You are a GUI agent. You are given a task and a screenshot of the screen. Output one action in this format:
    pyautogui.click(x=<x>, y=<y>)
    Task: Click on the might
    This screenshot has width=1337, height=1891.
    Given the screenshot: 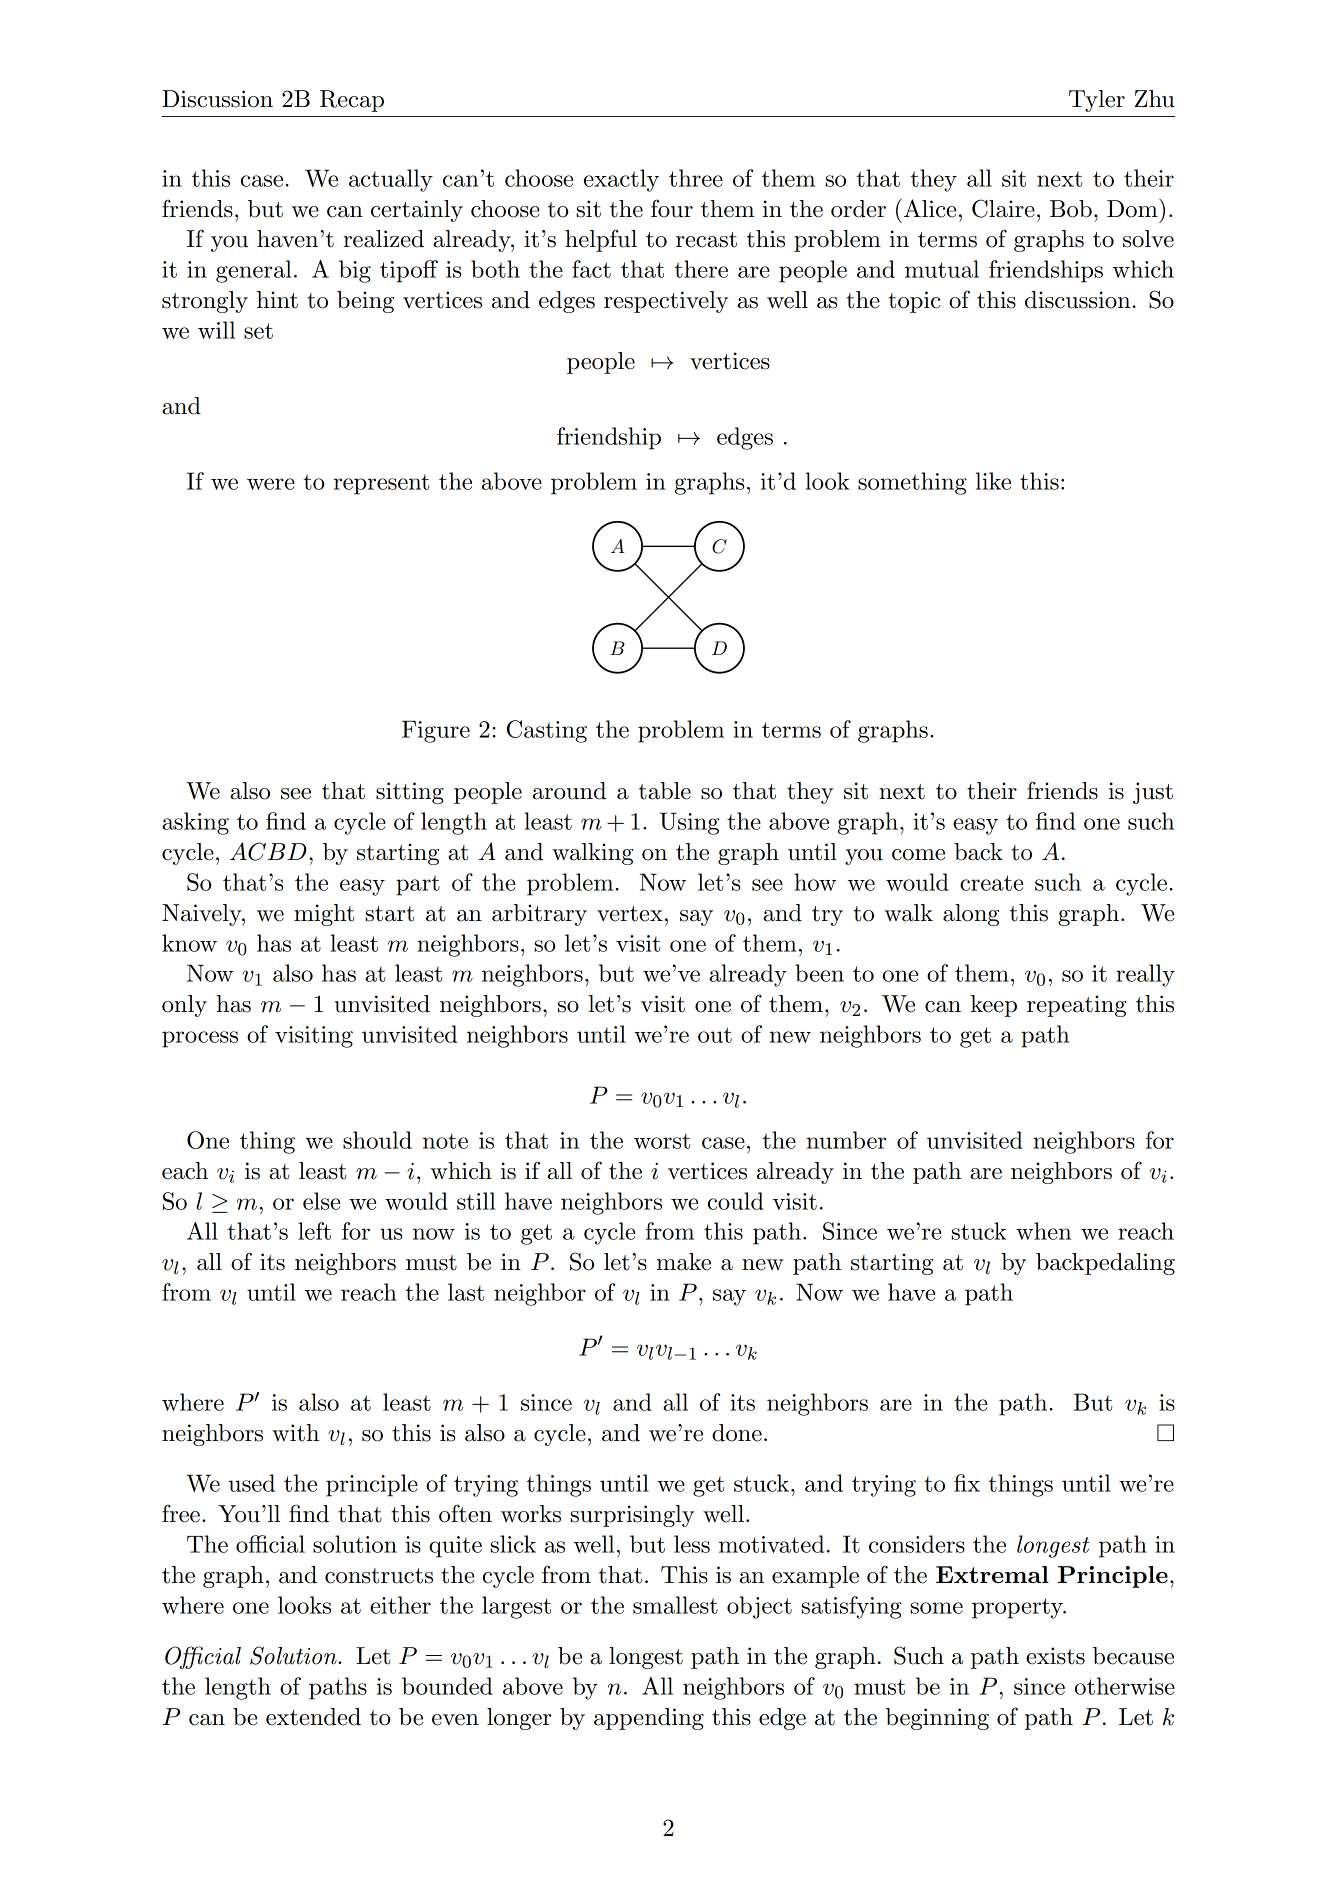 What is the action you would take?
    pyautogui.click(x=324, y=915)
